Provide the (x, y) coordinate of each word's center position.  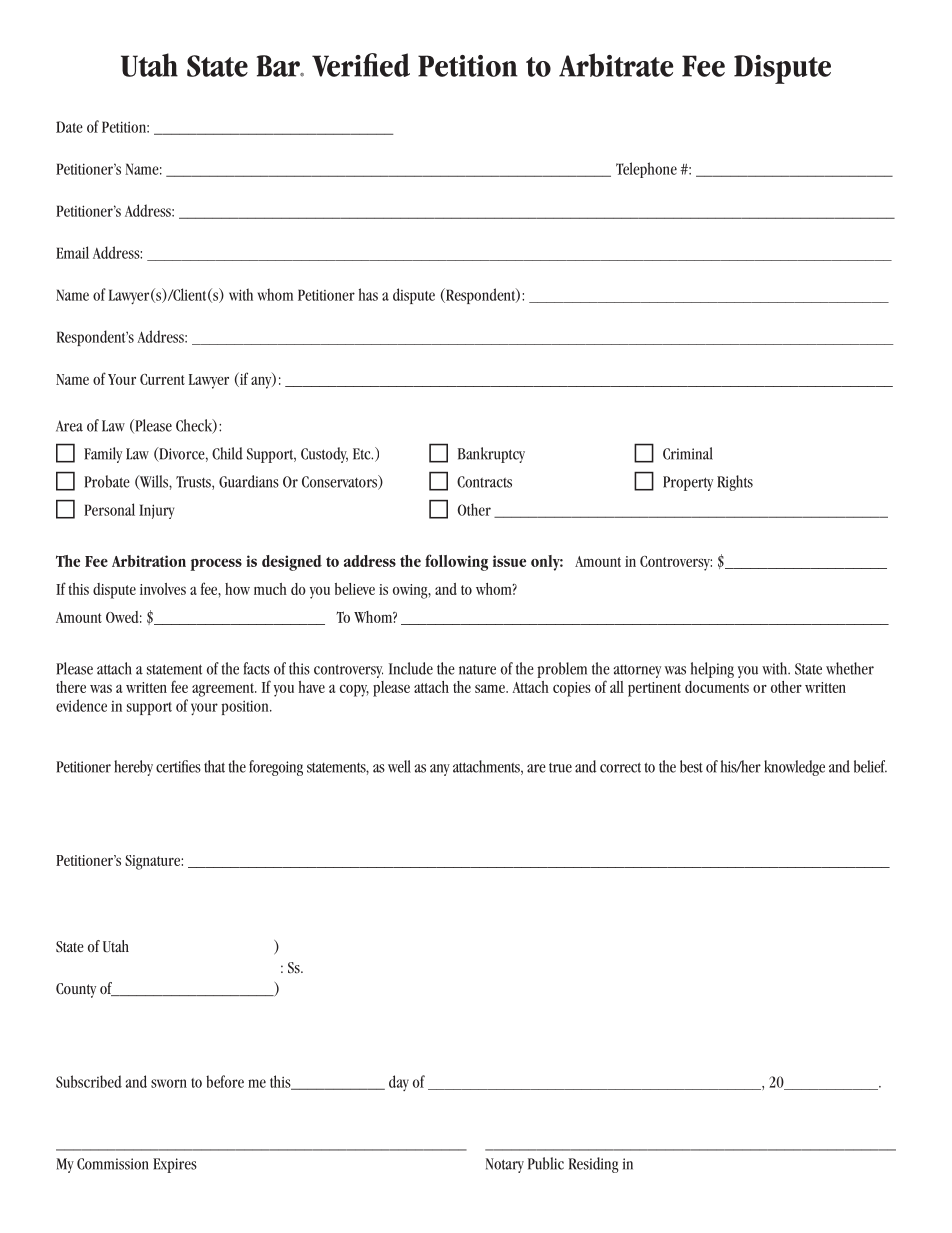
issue (509, 561)
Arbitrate (616, 65)
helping (712, 670)
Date (69, 127)
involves (163, 589)
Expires (175, 1165)
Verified (361, 65)
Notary (505, 1165)
